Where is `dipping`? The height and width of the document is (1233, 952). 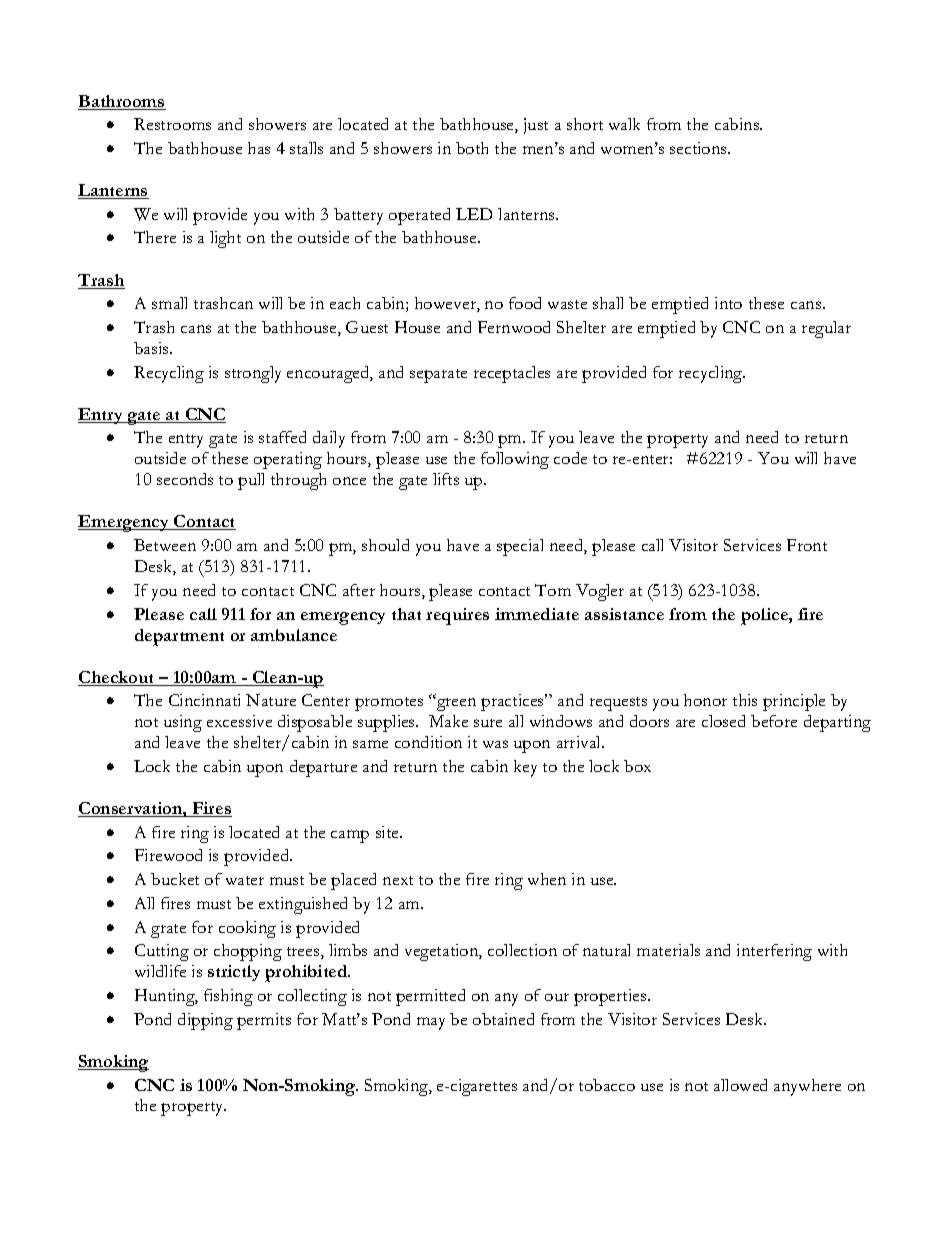 dipping is located at coordinates (205, 1021).
